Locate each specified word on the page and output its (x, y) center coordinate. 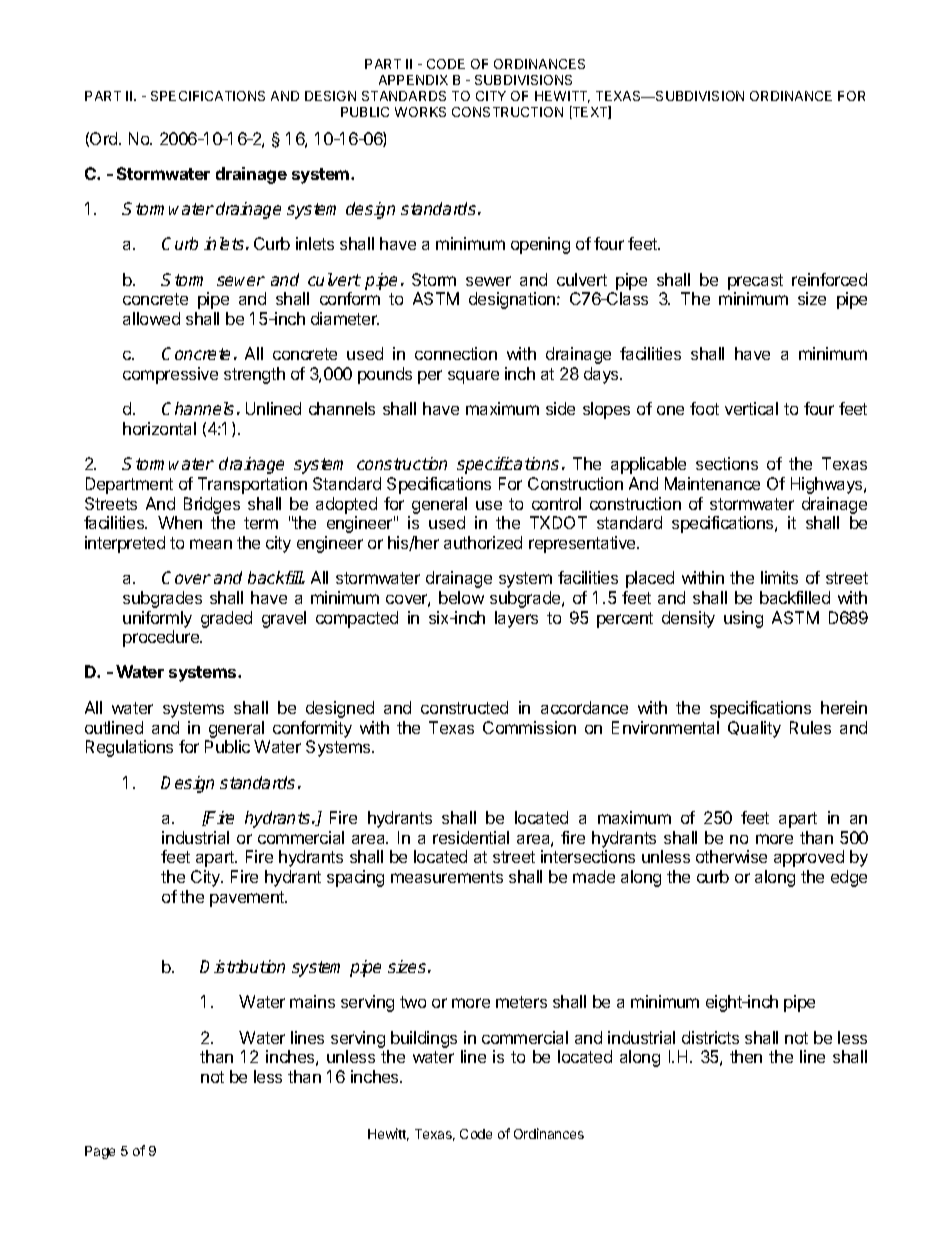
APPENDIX (413, 80)
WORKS (420, 112)
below (461, 597)
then (746, 1056)
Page (100, 1152)
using (743, 619)
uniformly (157, 619)
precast (755, 282)
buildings (424, 1039)
